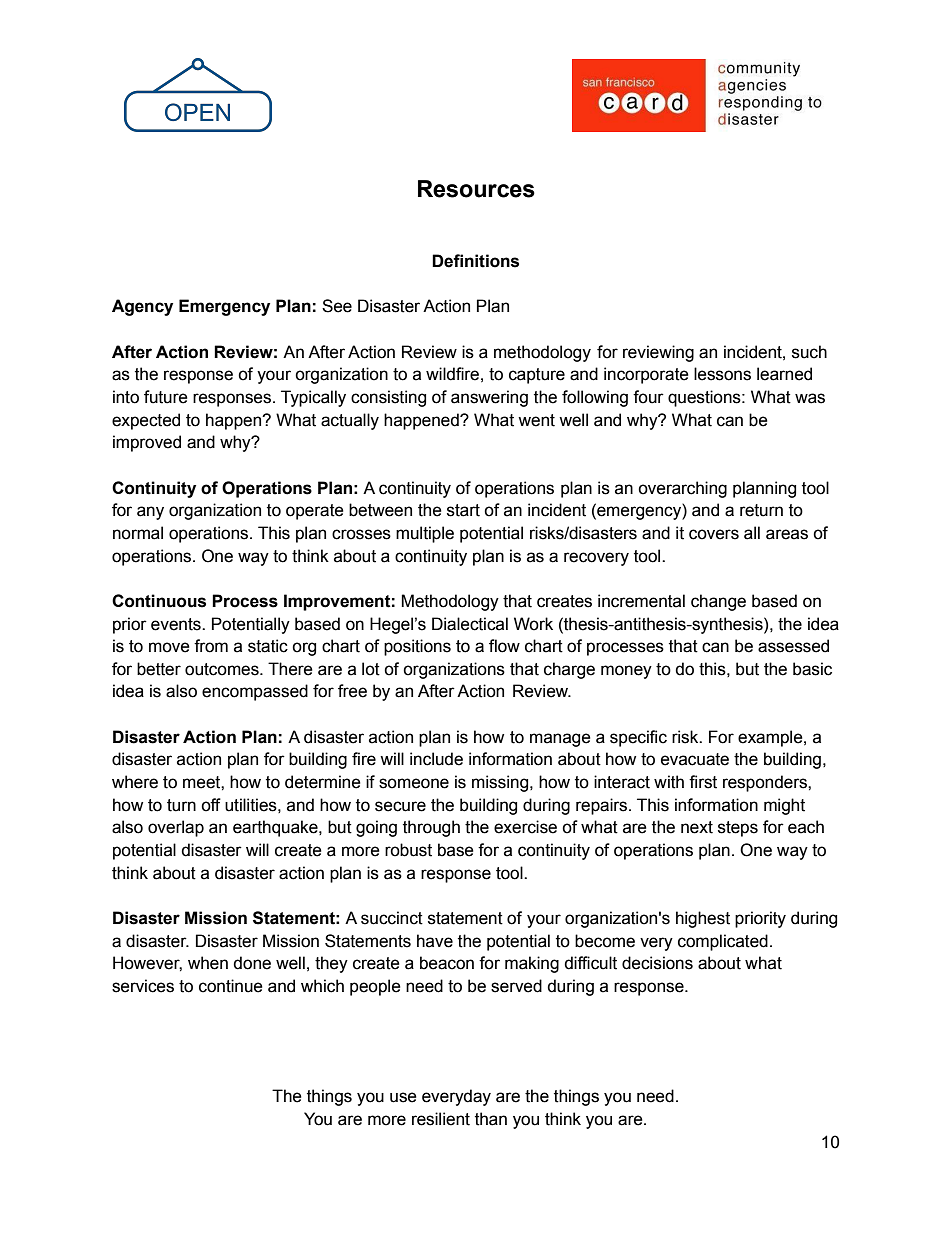  What do you see at coordinates (703, 919) in the image?
I see `highest` at bounding box center [703, 919].
